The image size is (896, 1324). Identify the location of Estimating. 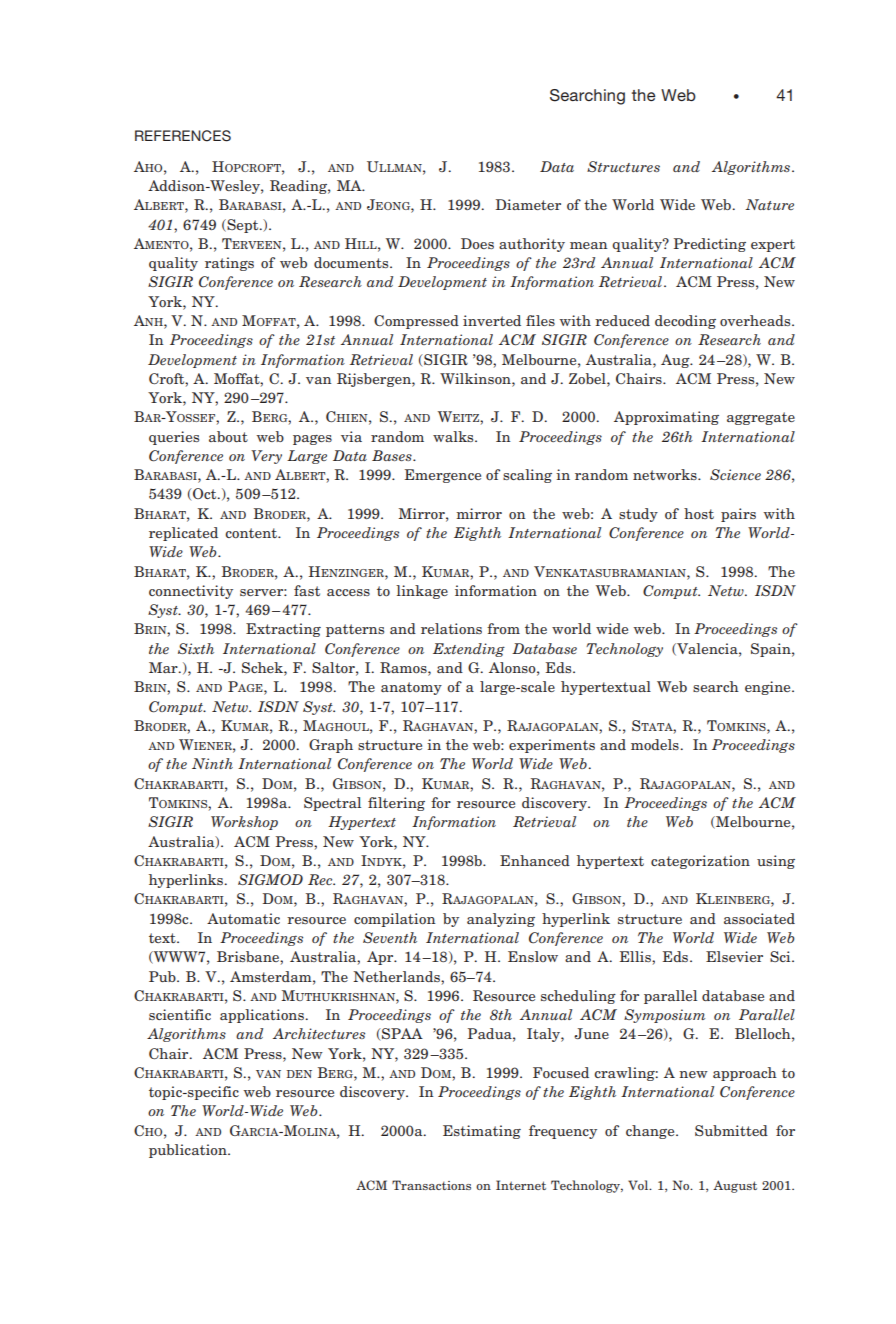
(482, 1132).
